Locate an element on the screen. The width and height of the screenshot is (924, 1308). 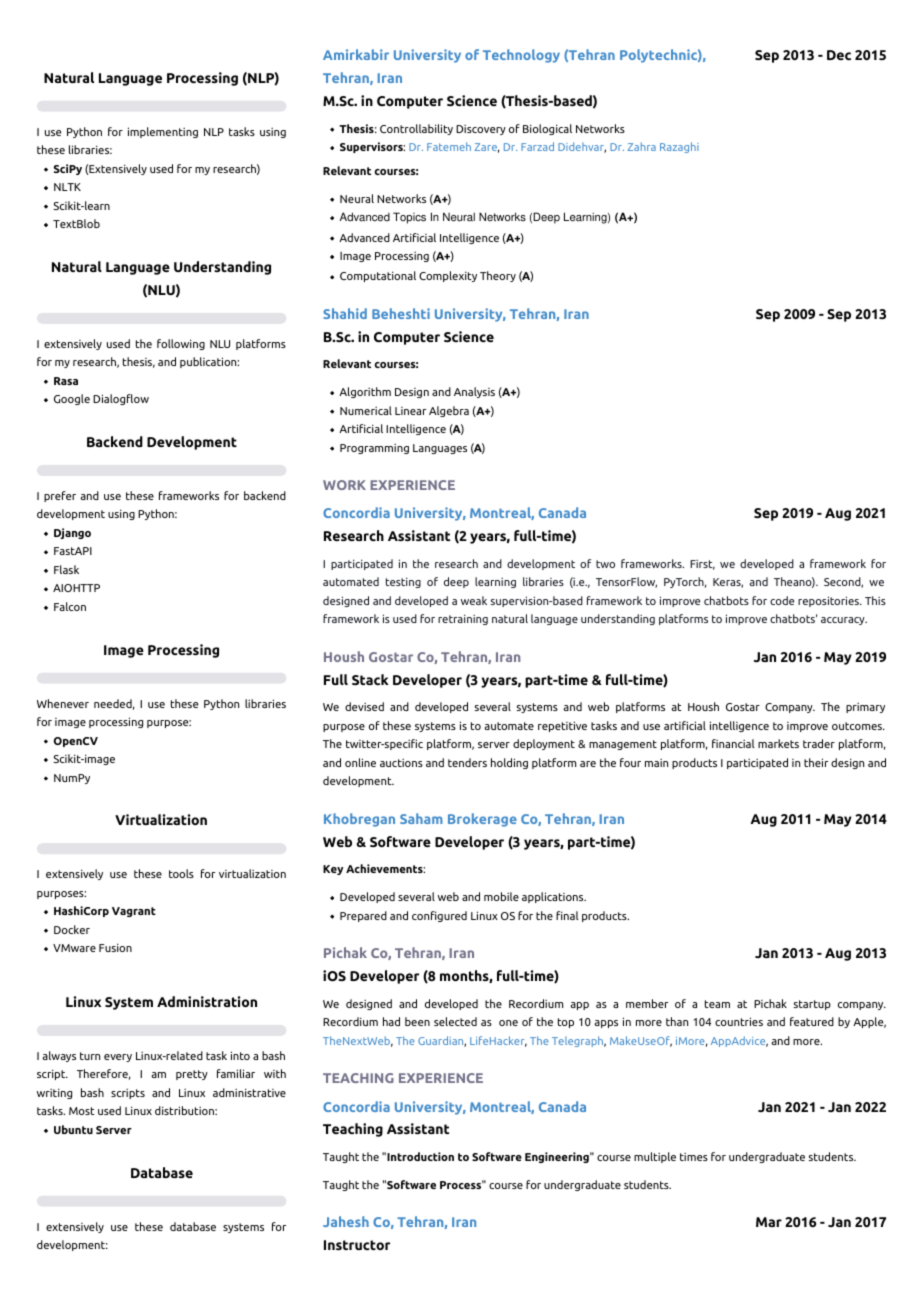
Whenever is located at coordinates (63, 703).
